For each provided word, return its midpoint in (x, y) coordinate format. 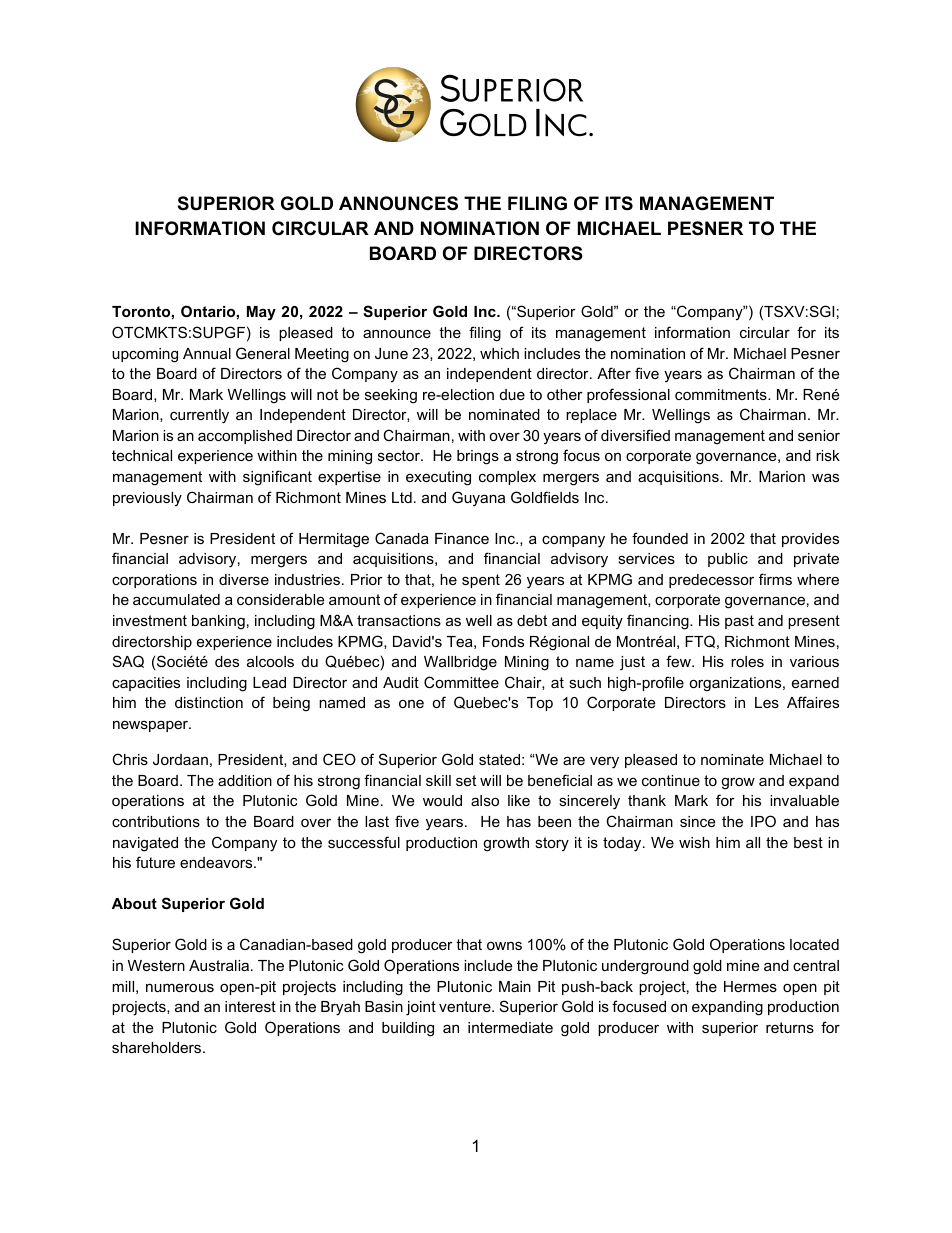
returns (790, 1027)
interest (250, 1006)
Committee (461, 682)
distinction (209, 702)
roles (747, 661)
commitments (722, 394)
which (499, 353)
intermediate (510, 1027)
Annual (207, 353)
